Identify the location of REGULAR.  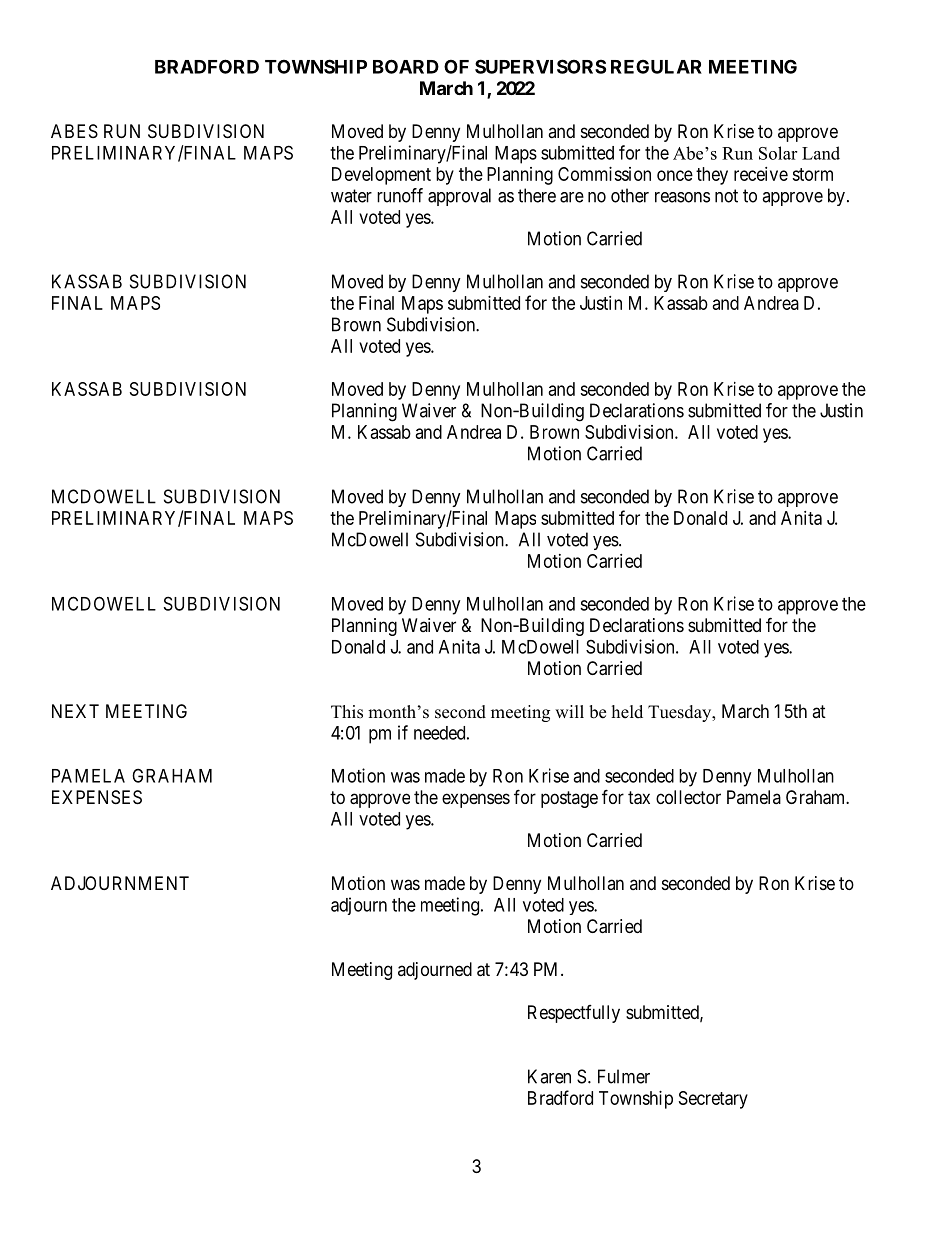
(656, 66).
